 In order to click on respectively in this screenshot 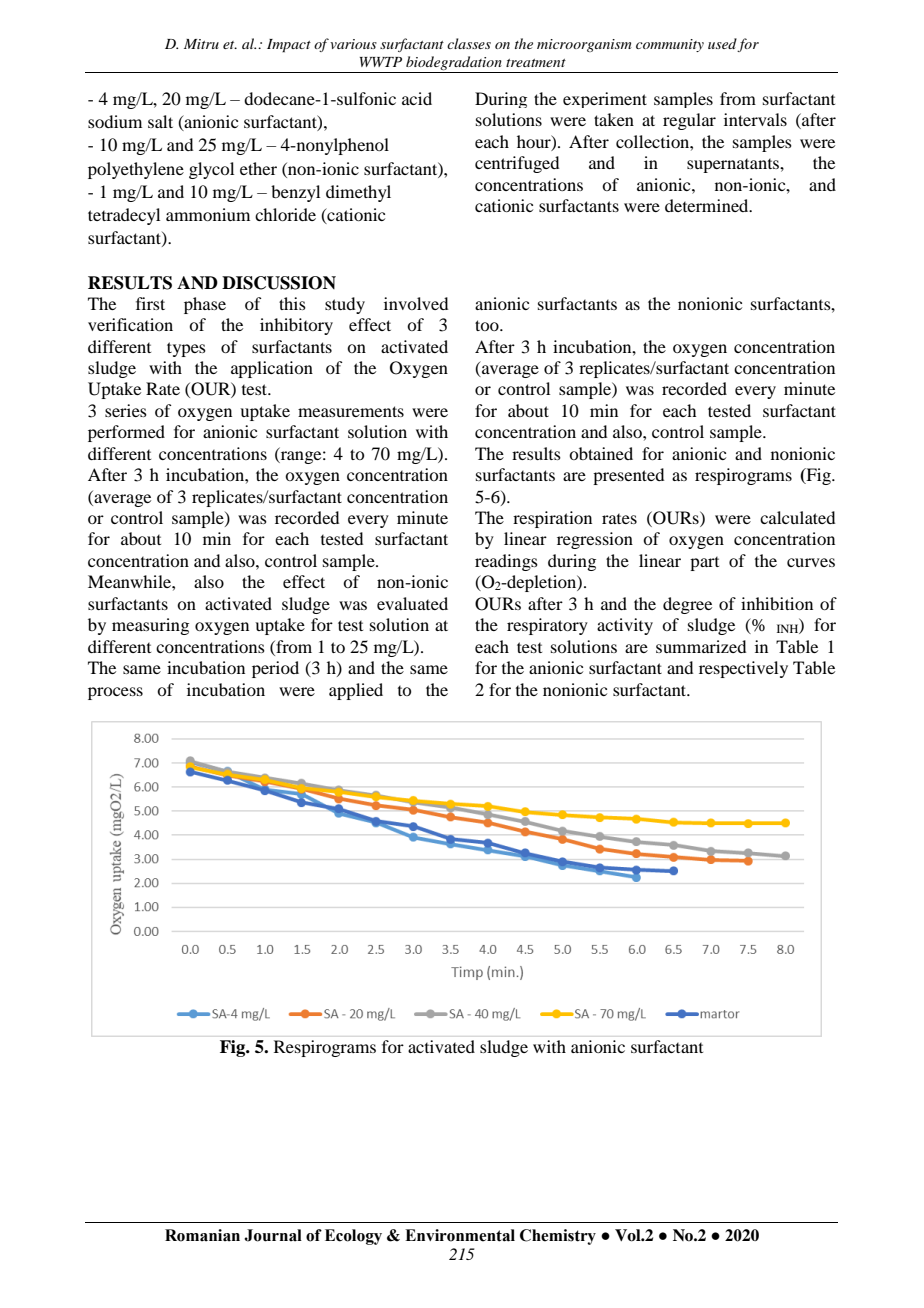, I will do `click(743, 669)`.
